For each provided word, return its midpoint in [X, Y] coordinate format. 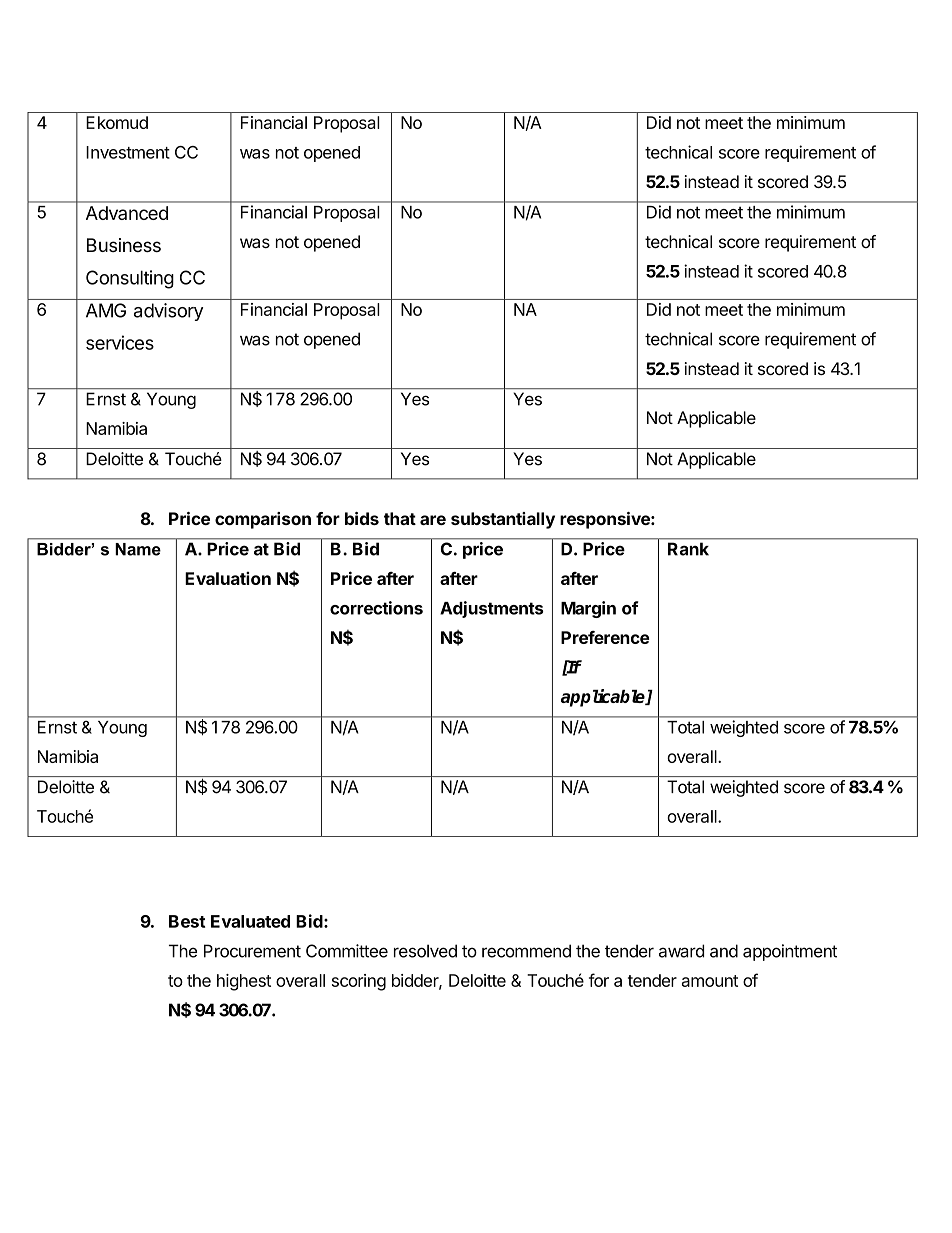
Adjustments [492, 609]
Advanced [127, 213]
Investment [128, 152]
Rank [688, 549]
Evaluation [228, 578]
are [433, 520]
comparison [263, 520]
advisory [168, 312]
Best [187, 921]
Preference [605, 637]
